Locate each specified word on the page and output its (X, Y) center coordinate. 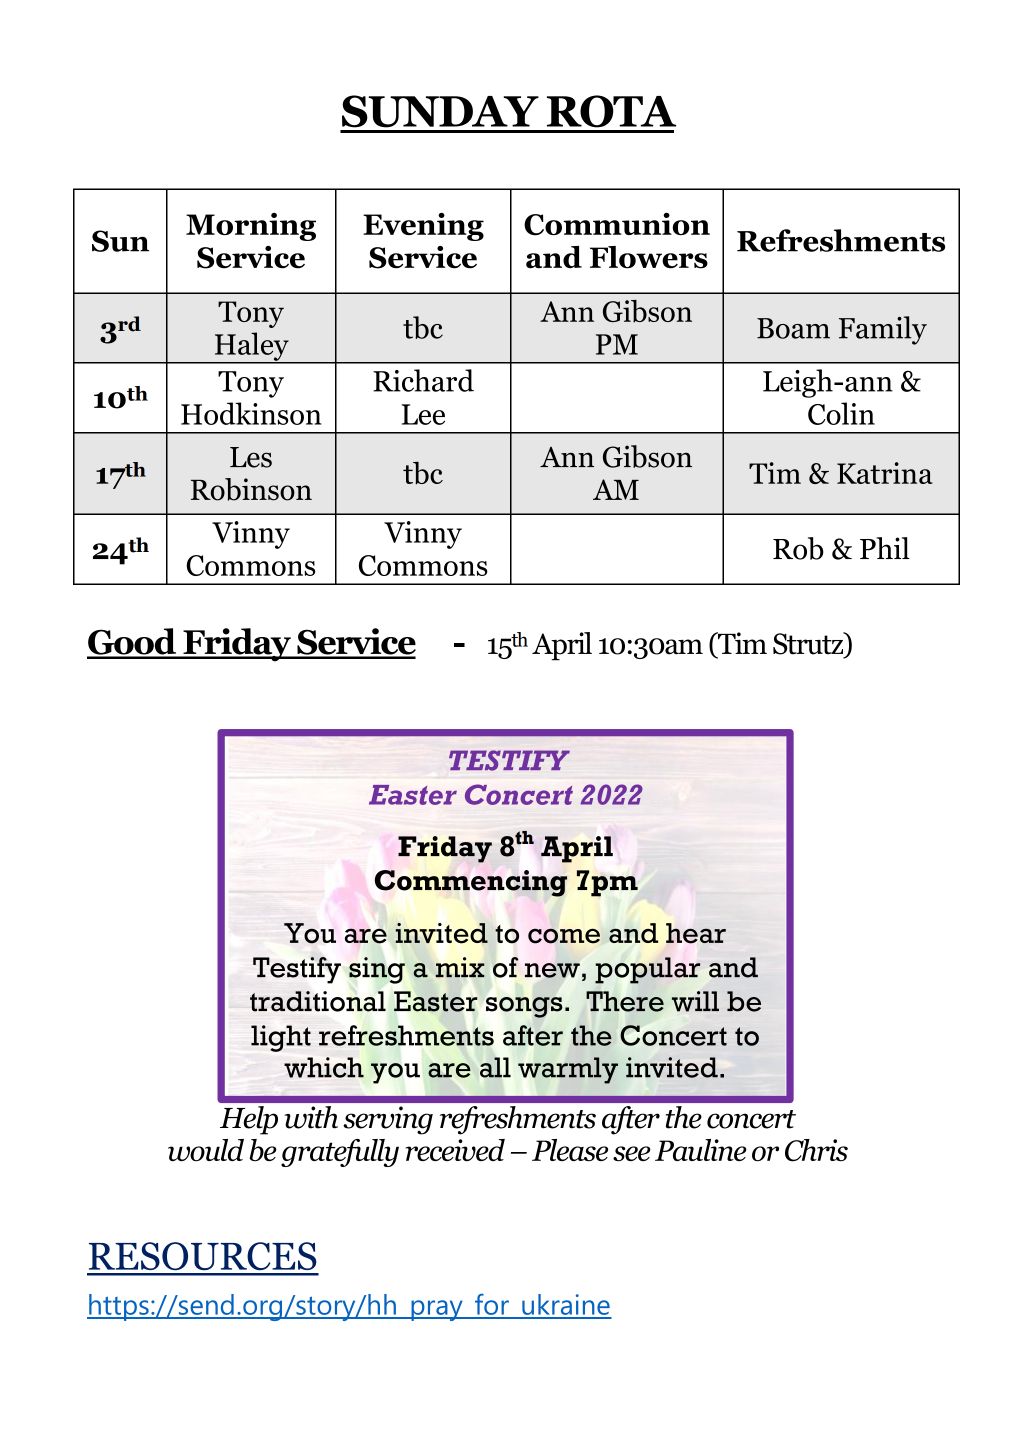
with (311, 1117)
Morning (251, 227)
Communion (617, 224)
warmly (568, 1070)
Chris (816, 1150)
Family (883, 330)
